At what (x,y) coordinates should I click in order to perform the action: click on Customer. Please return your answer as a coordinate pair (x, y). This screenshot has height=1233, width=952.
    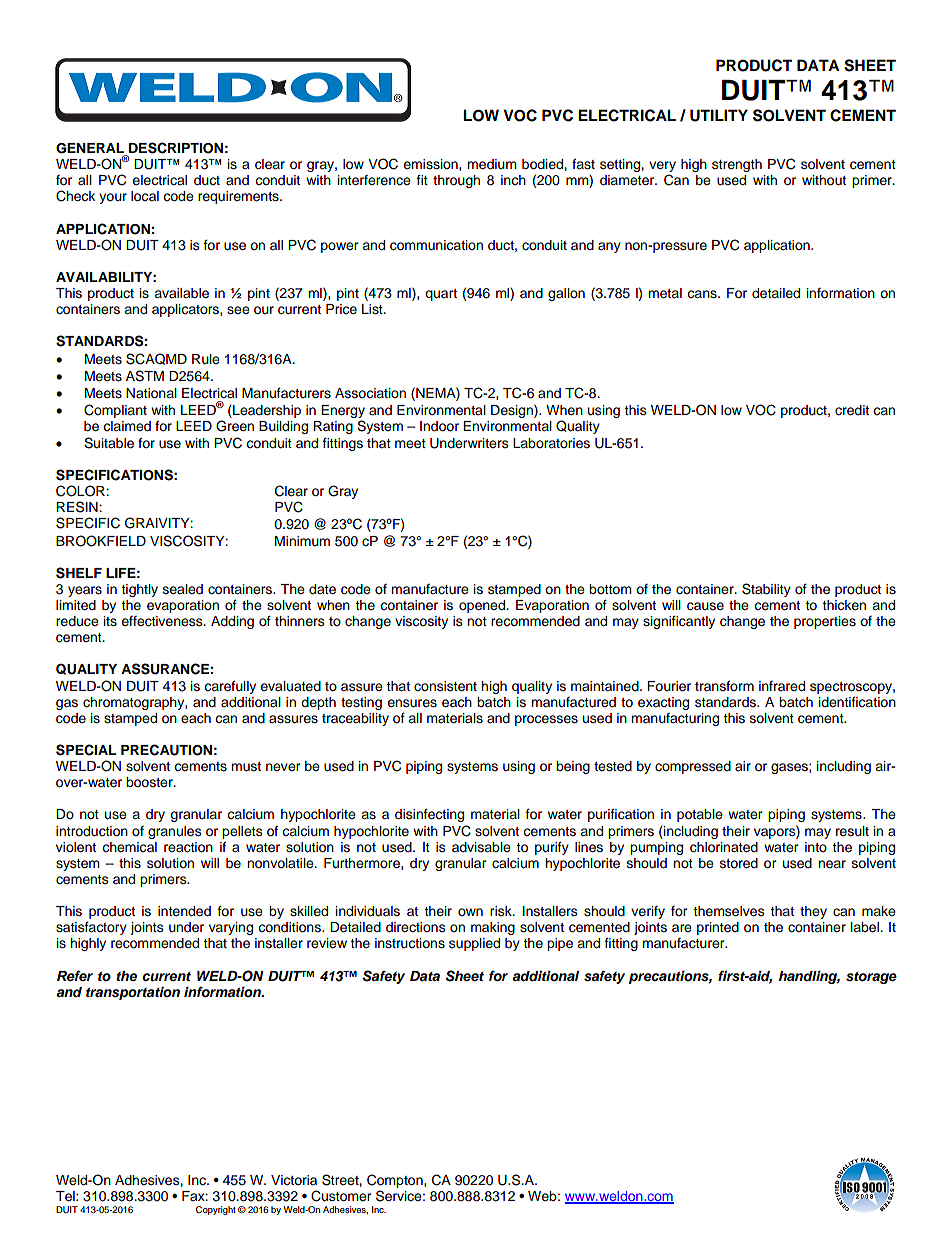
    Looking at the image, I should click on (341, 1196).
